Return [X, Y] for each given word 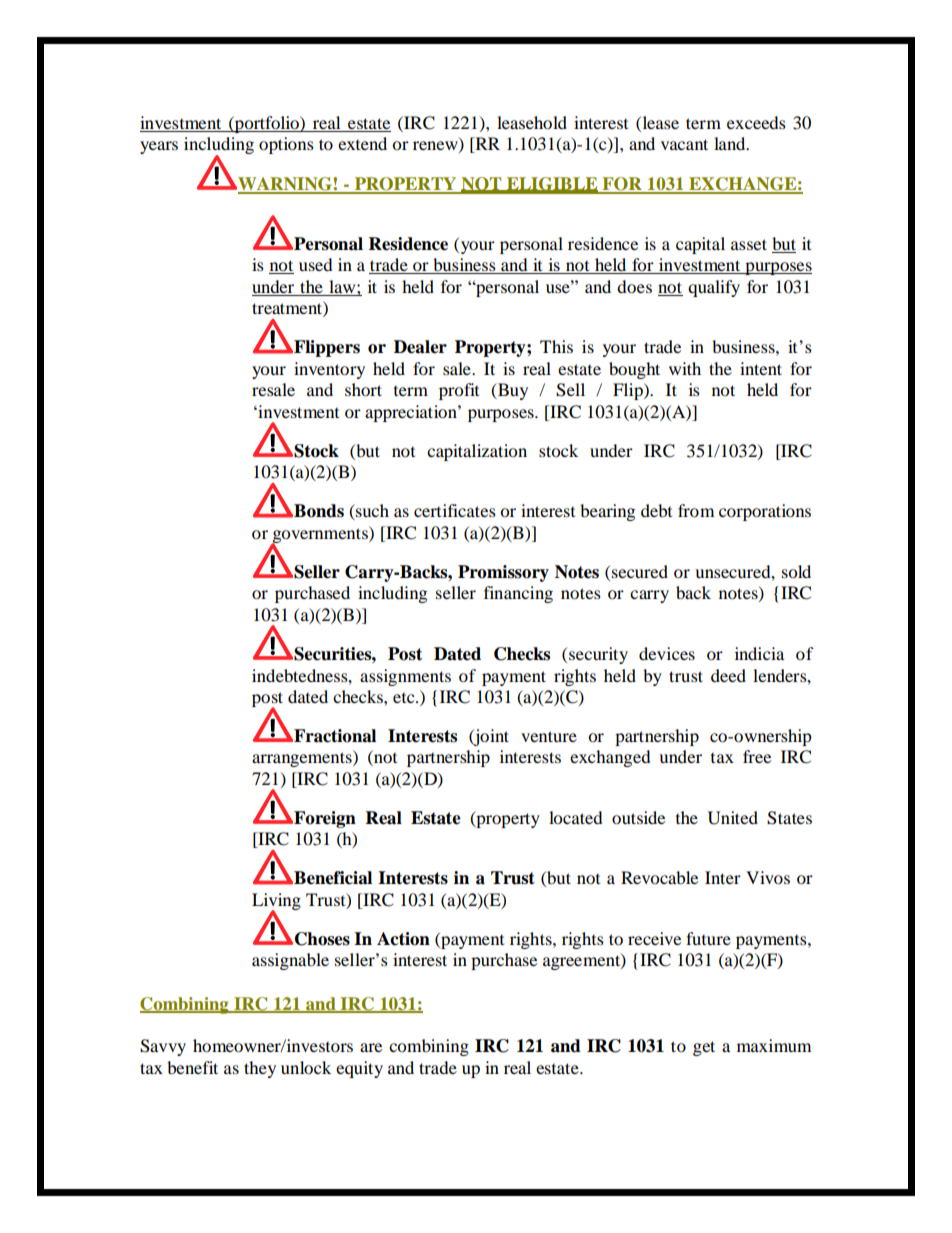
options [286, 145]
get [704, 1048]
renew [436, 147]
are [371, 1047]
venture [549, 736]
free [757, 756]
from [696, 510]
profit [459, 391]
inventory [329, 370]
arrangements [303, 758]
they [260, 1069]
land [731, 143]
